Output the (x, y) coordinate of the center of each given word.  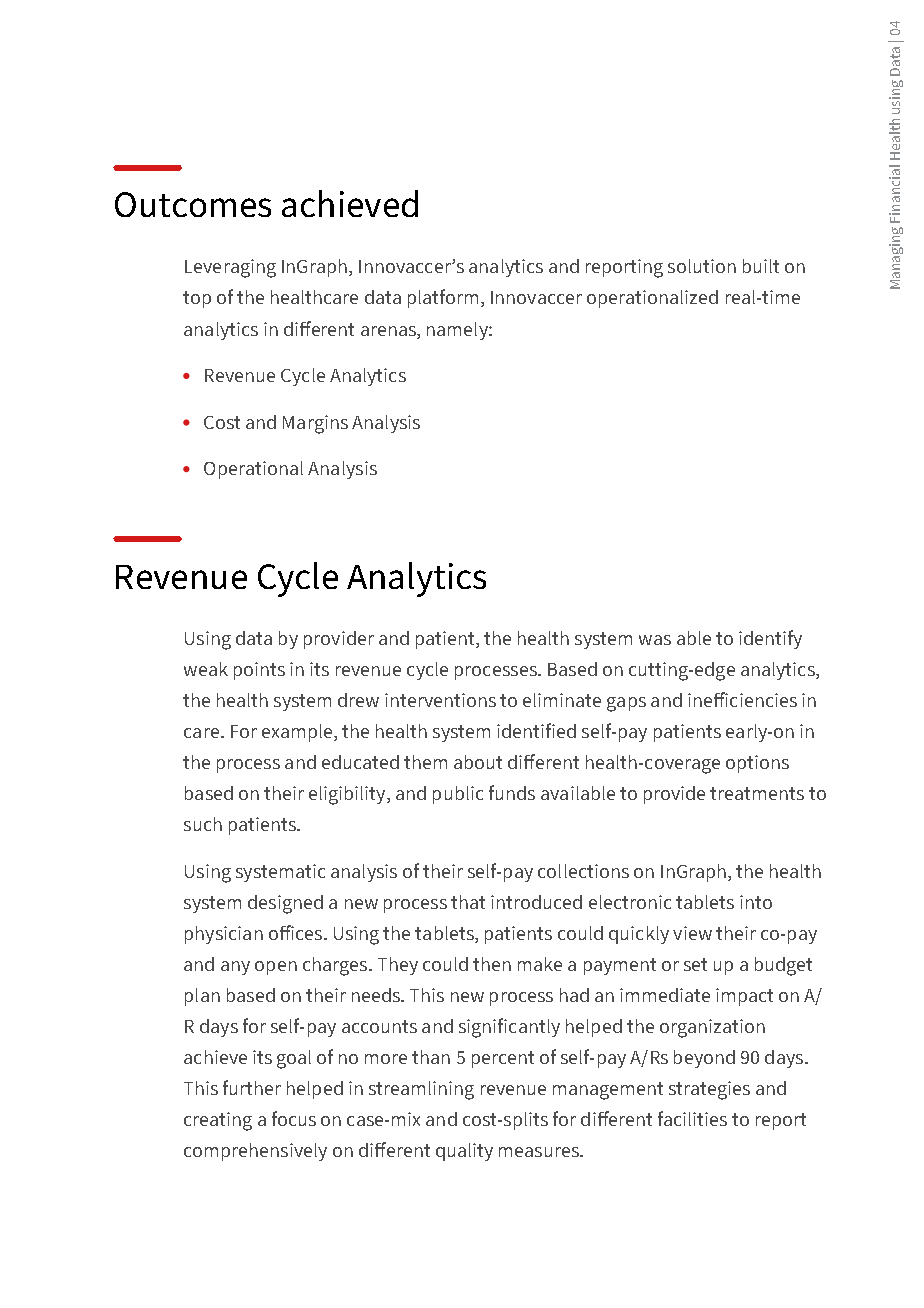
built (761, 266)
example (298, 733)
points (259, 671)
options (757, 764)
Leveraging (230, 268)
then (492, 964)
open (276, 968)
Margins (315, 424)
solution (702, 266)
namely (458, 331)
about (478, 762)
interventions (440, 700)
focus (294, 1118)
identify (770, 639)
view (692, 933)
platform (443, 298)
